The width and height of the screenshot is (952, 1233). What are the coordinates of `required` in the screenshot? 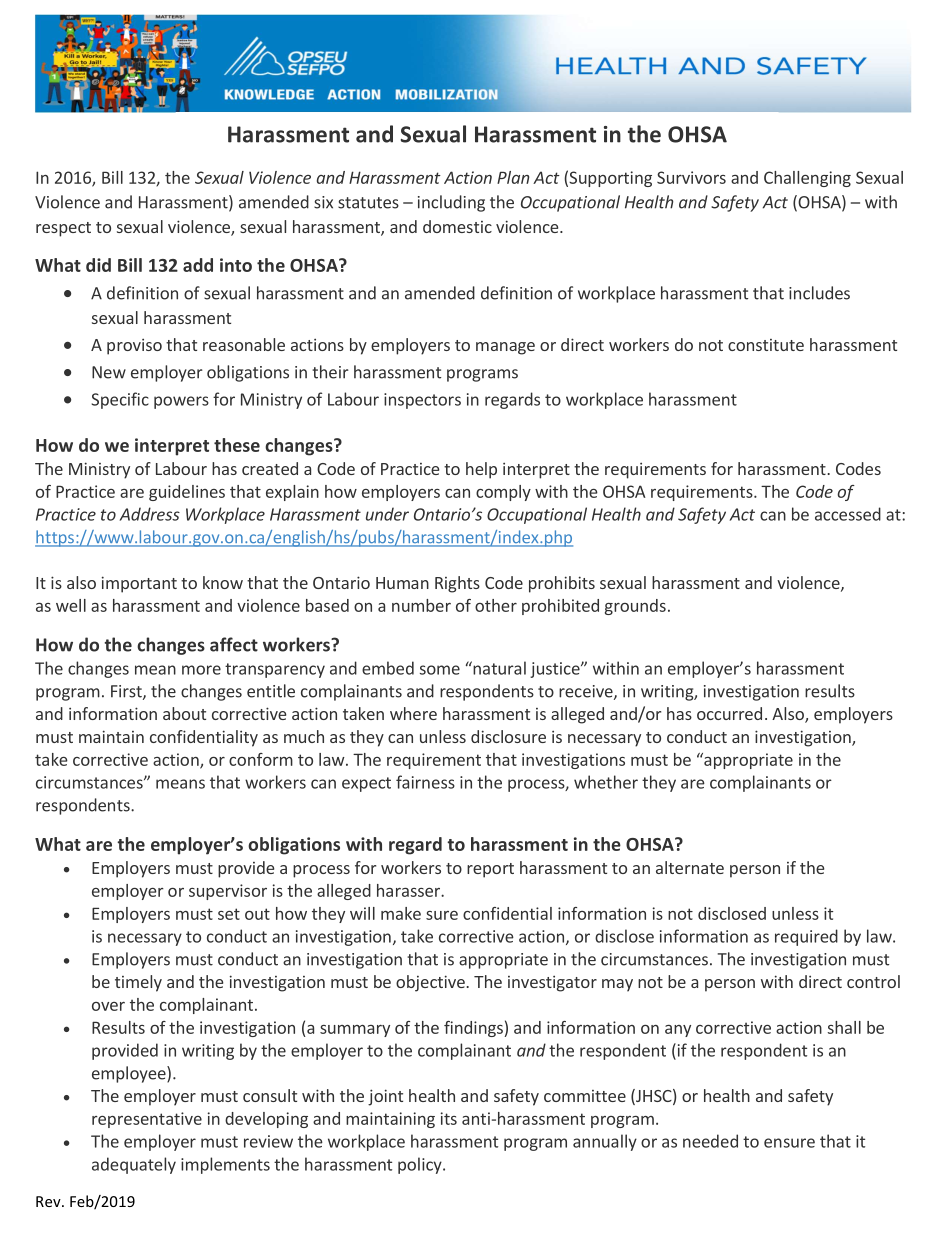 It's located at (806, 937).
